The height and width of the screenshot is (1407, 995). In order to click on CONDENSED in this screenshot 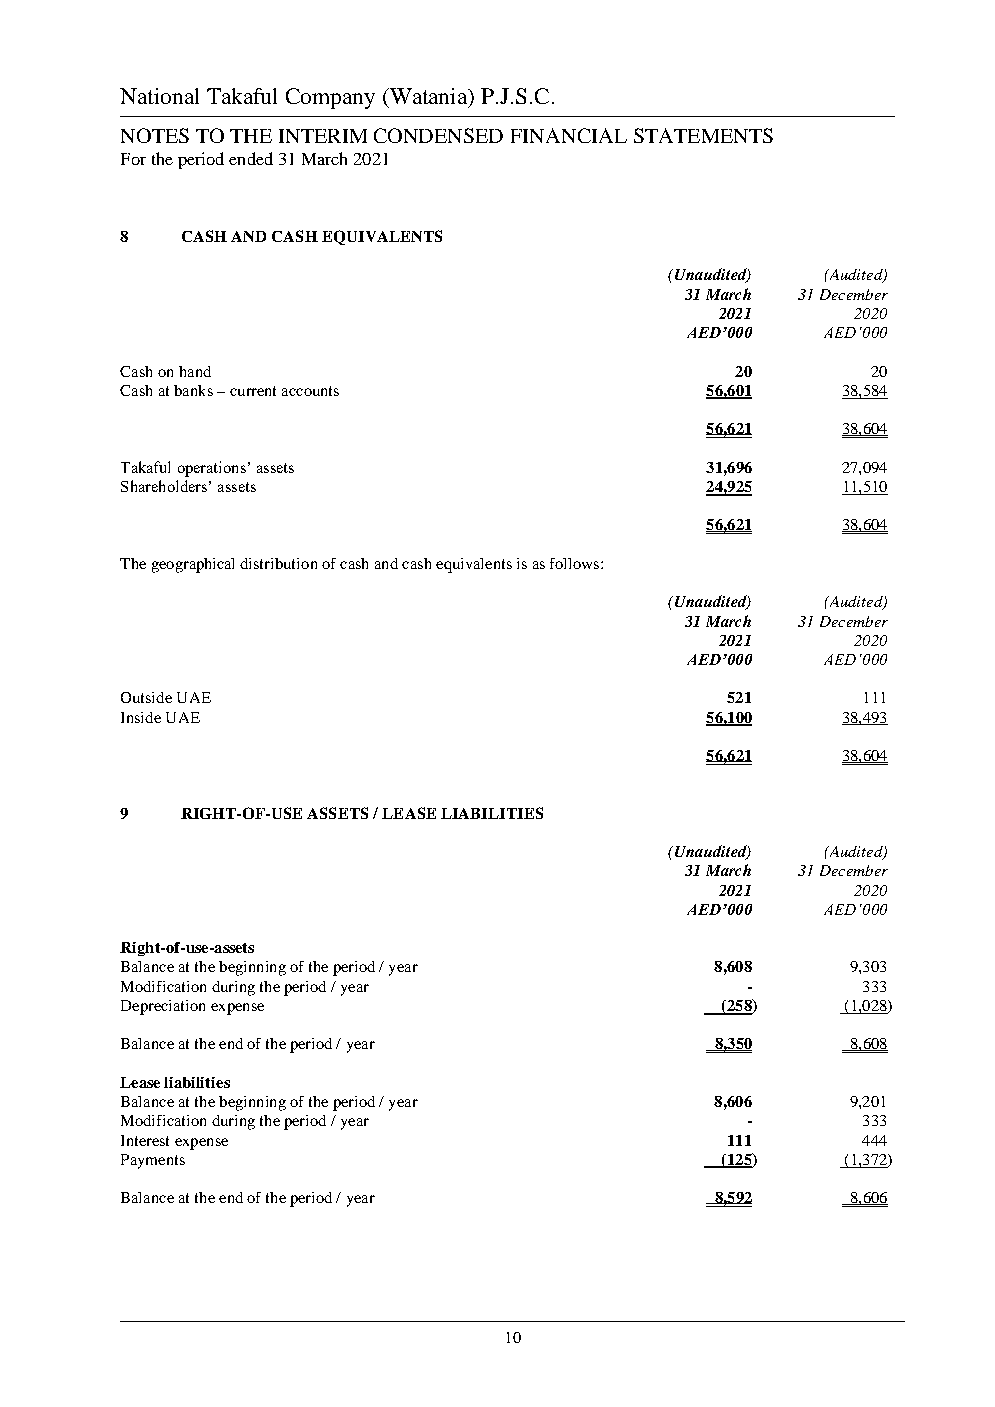, I will do `click(438, 135)`.
